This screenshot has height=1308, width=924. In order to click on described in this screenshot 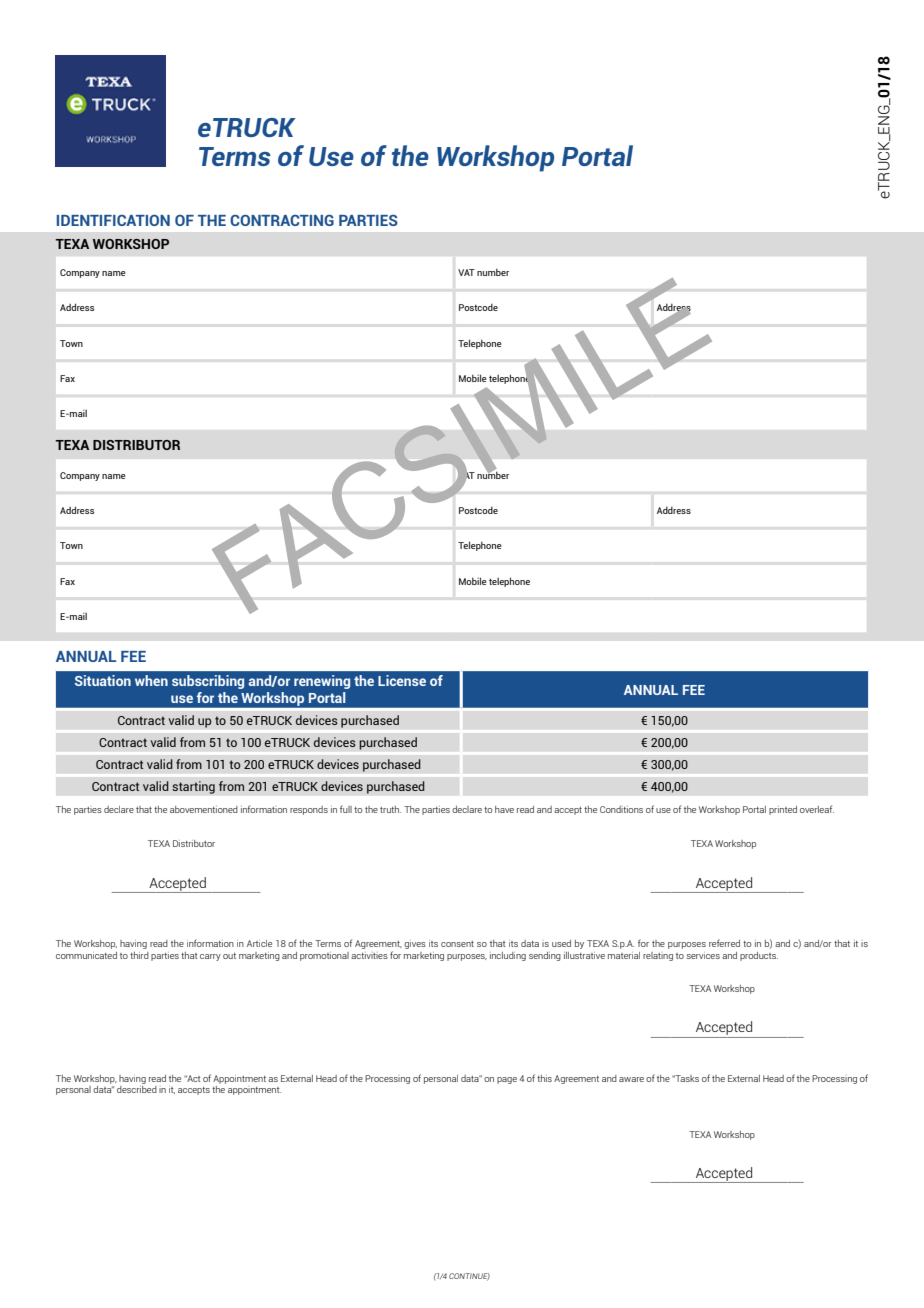, I will do `click(137, 1088)`.
